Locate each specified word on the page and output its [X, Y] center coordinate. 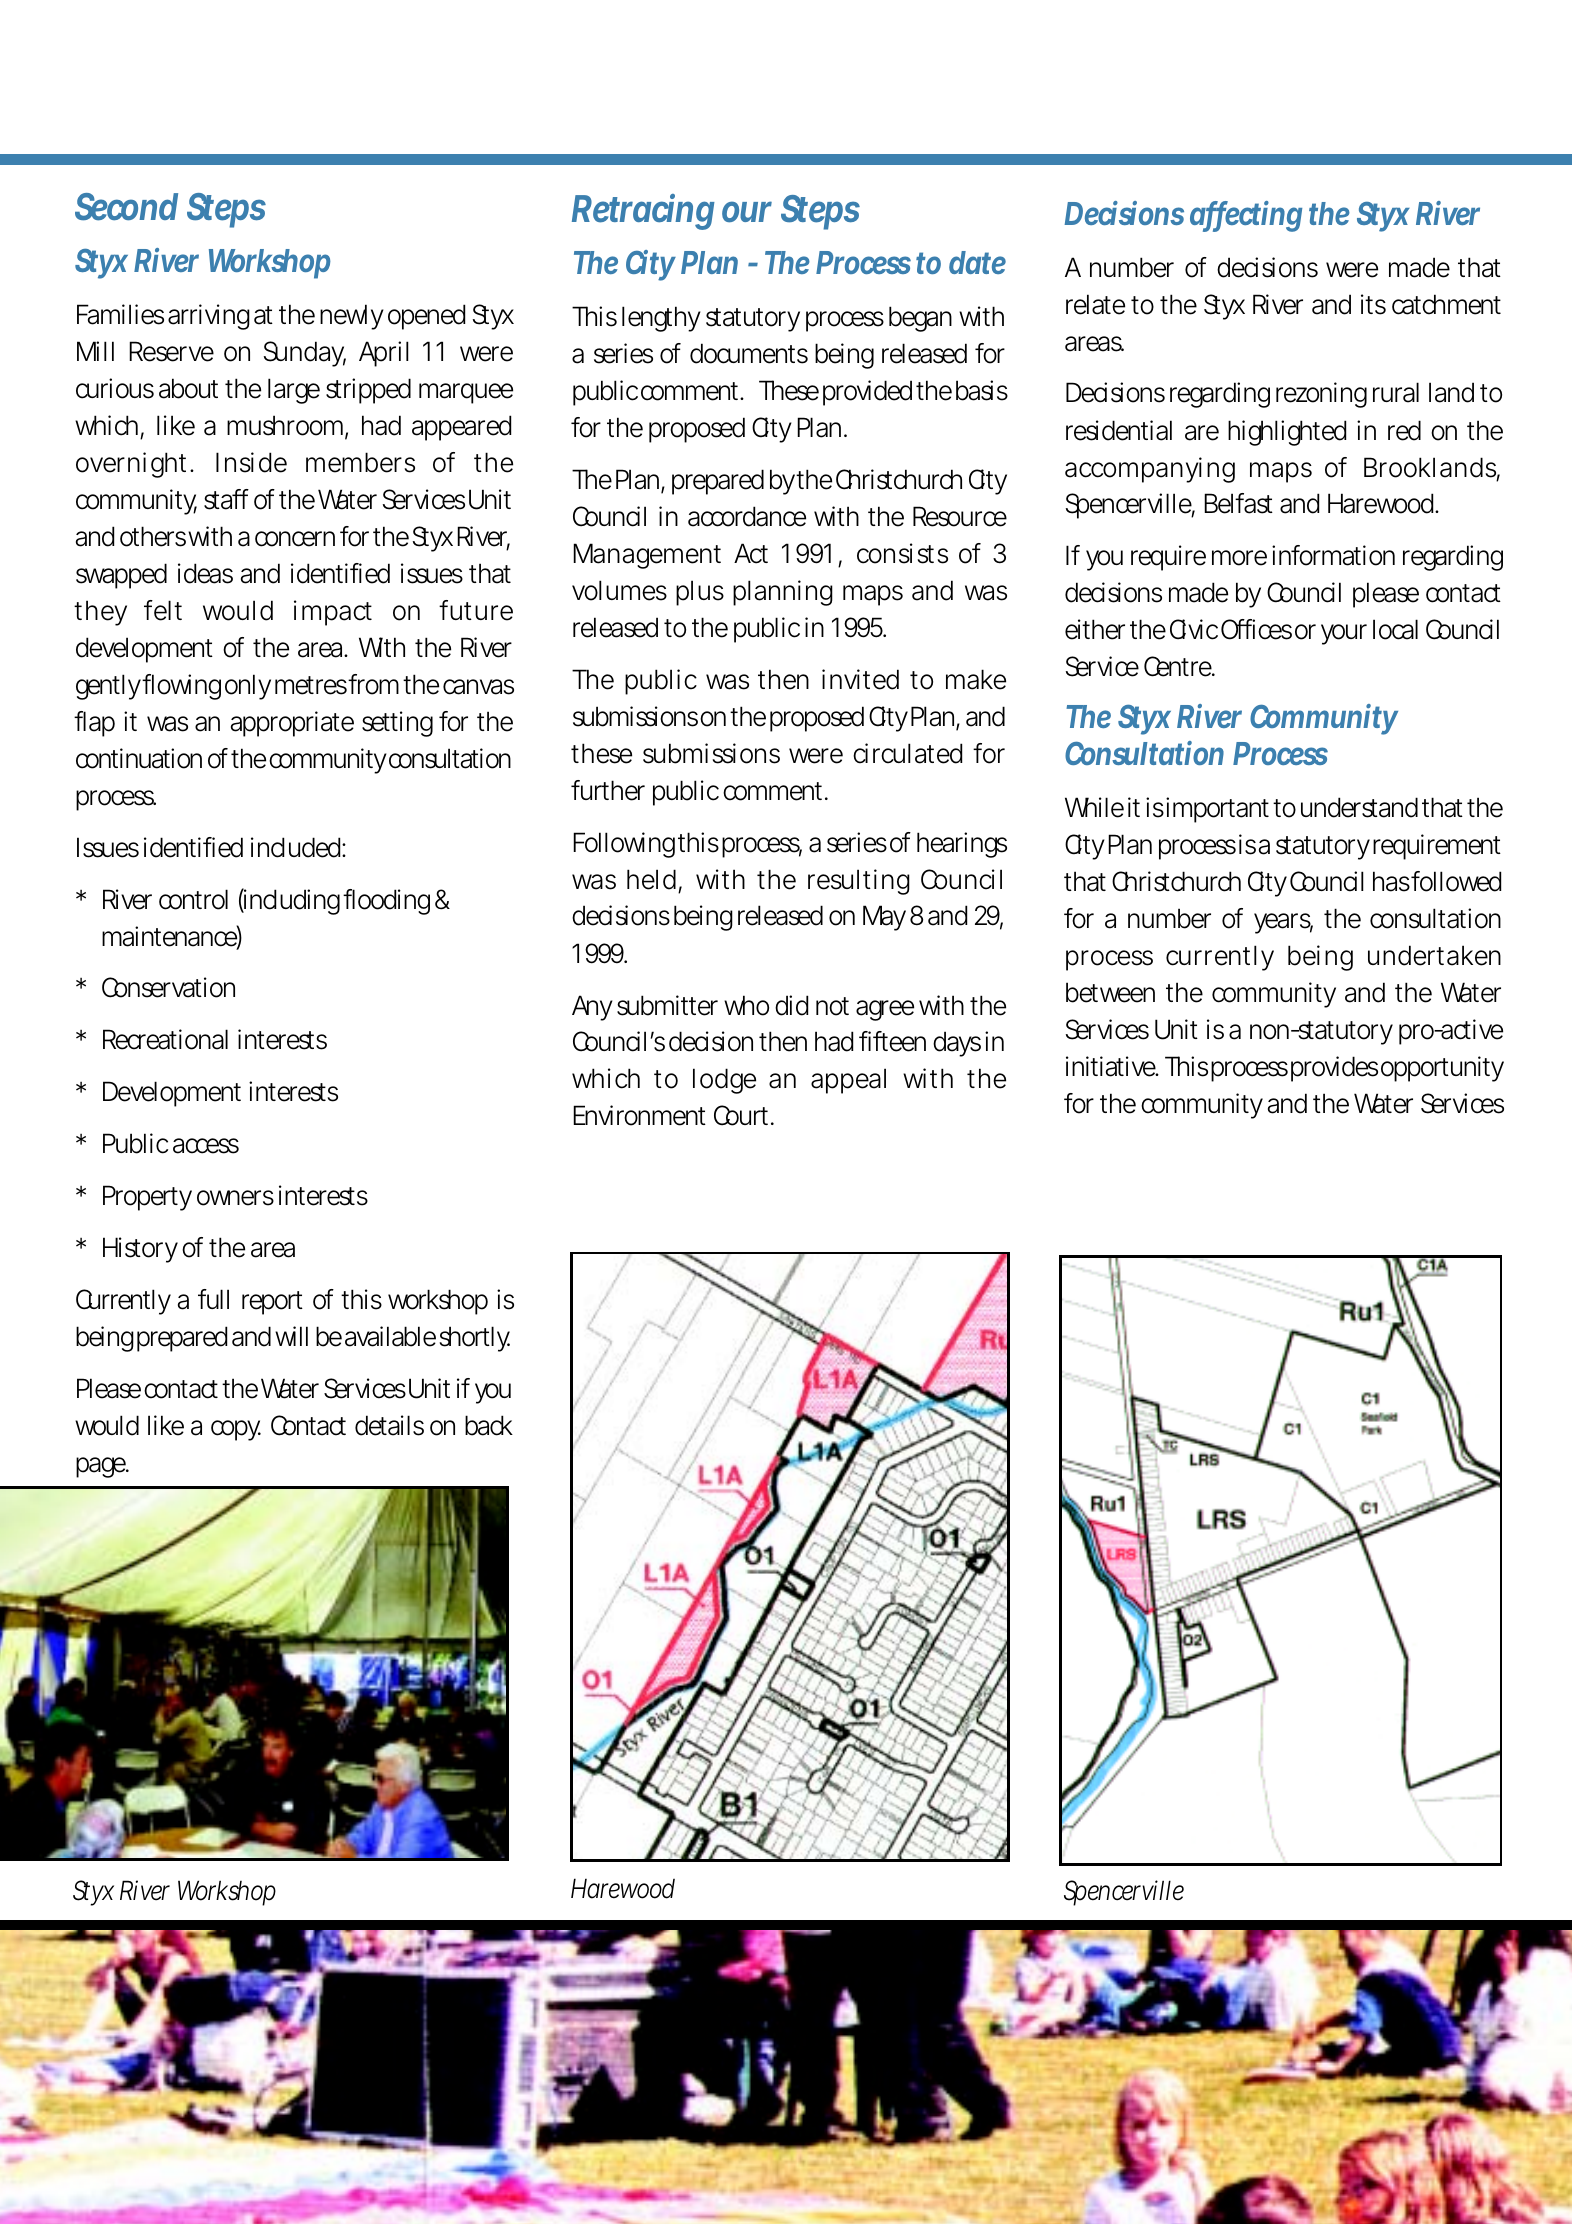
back [489, 1425]
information [1333, 555]
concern [295, 539]
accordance [747, 516]
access [206, 1146]
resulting [859, 882]
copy [236, 1430]
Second [126, 207]
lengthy [661, 319]
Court [743, 1115]
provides [1334, 1069]
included [297, 847]
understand [1359, 807]
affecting [1246, 216]
